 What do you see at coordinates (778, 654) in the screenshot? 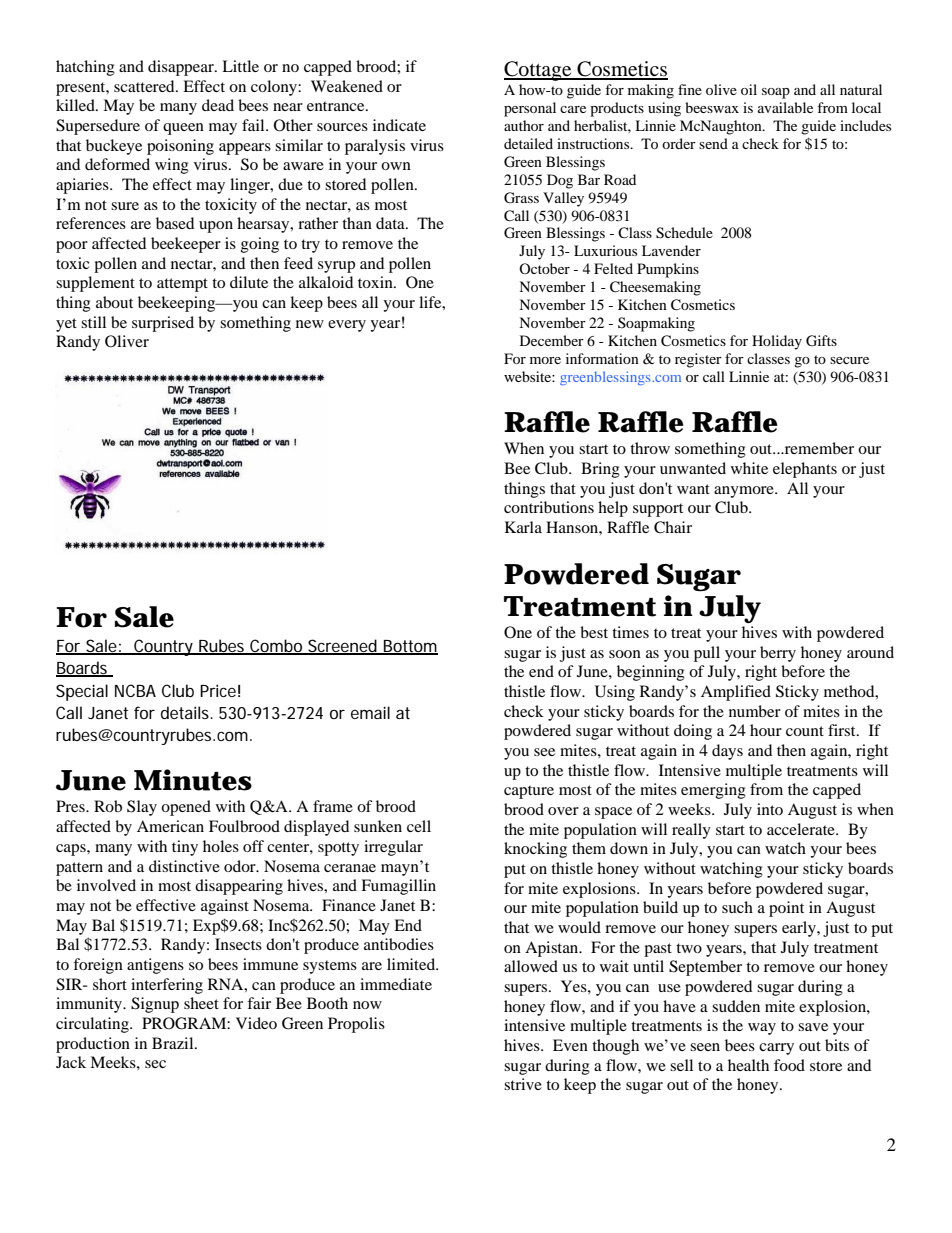
I see `berry` at bounding box center [778, 654].
